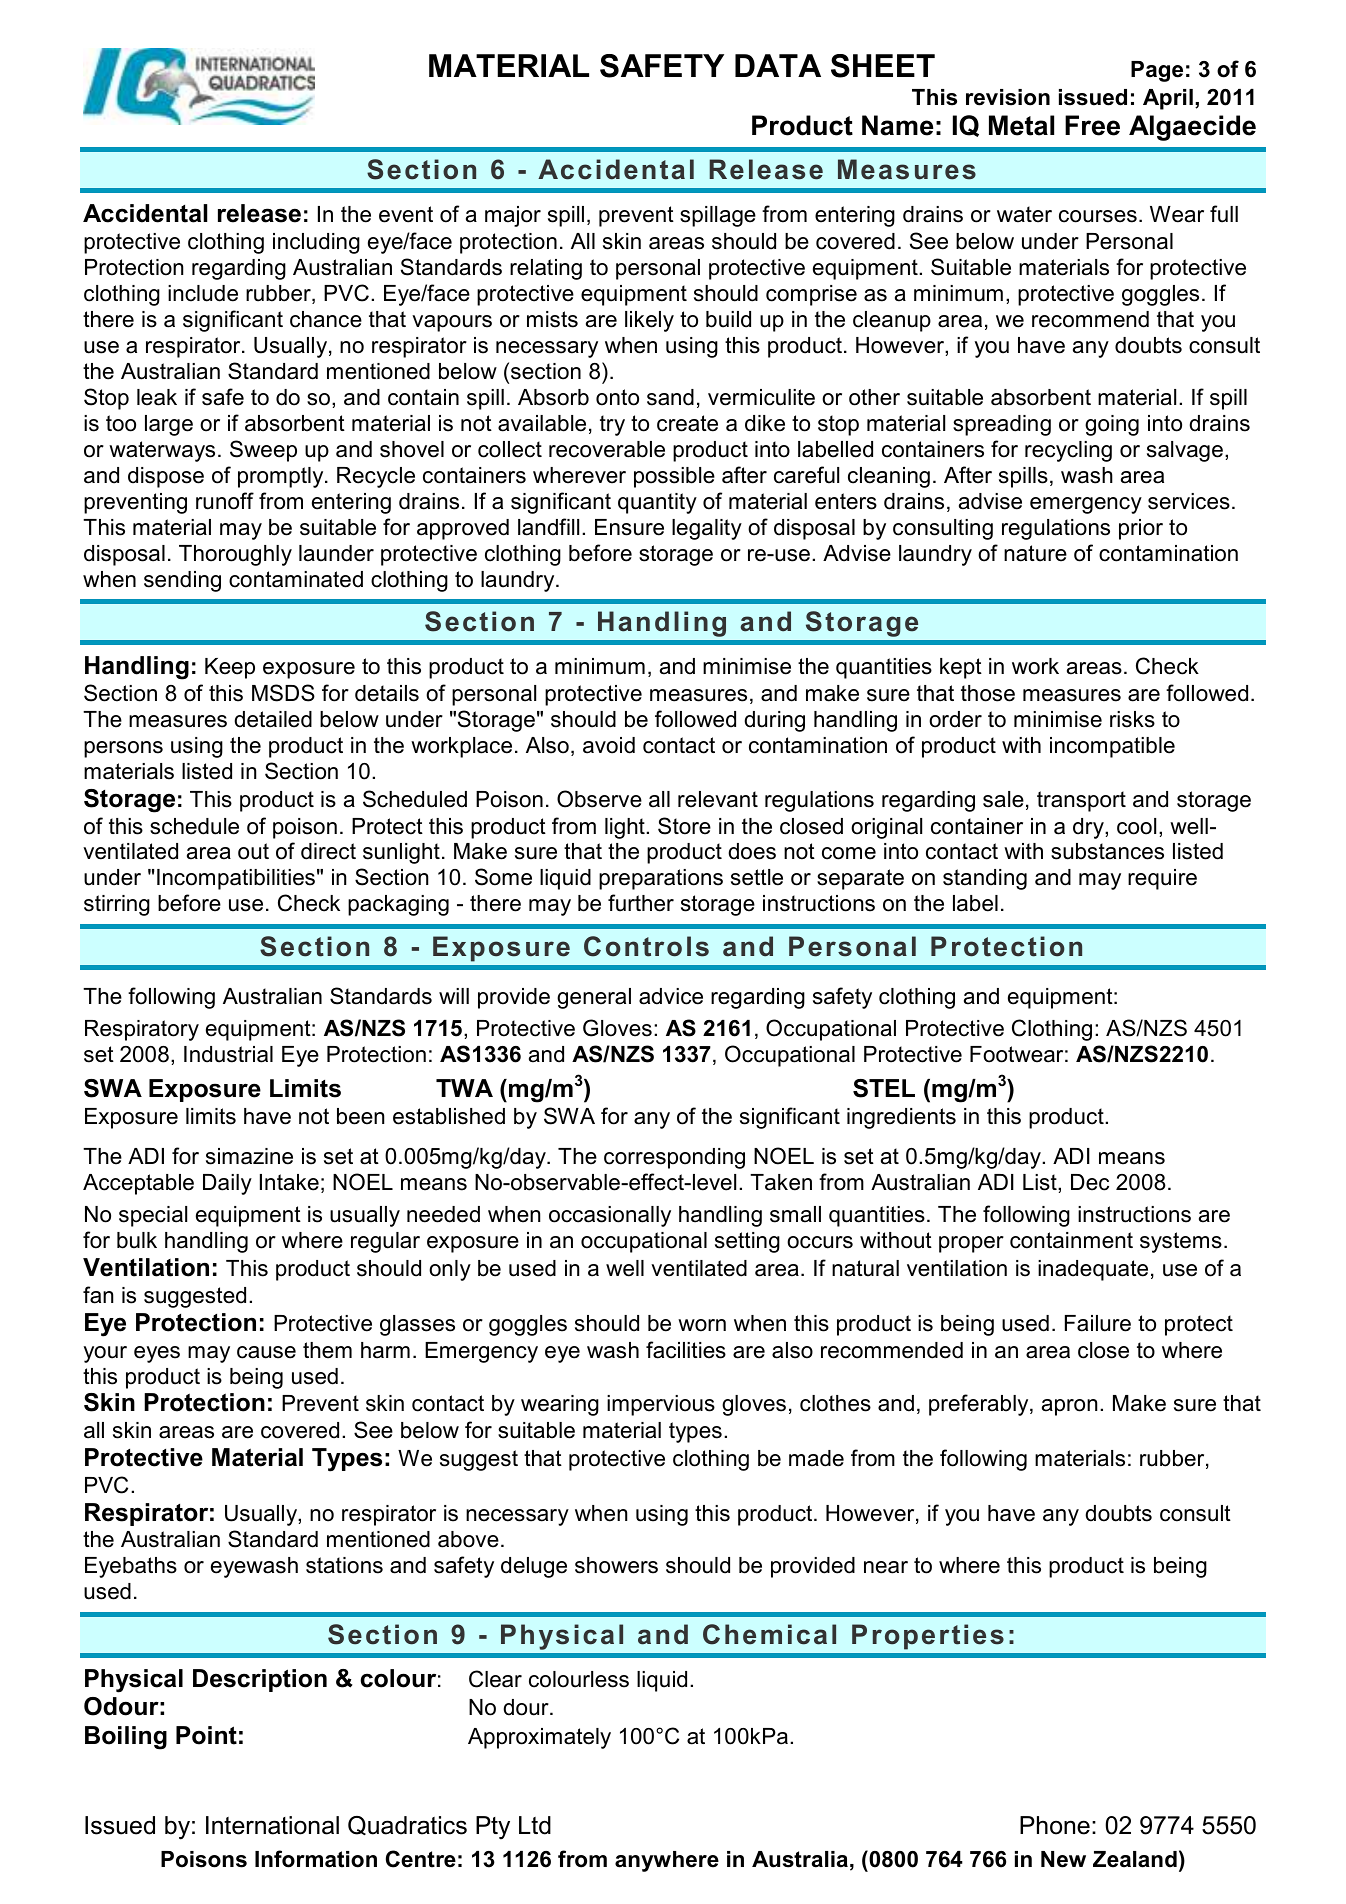 The height and width of the screenshot is (1904, 1346). Describe the element at coordinates (657, 503) in the screenshot. I see `quantity` at that location.
